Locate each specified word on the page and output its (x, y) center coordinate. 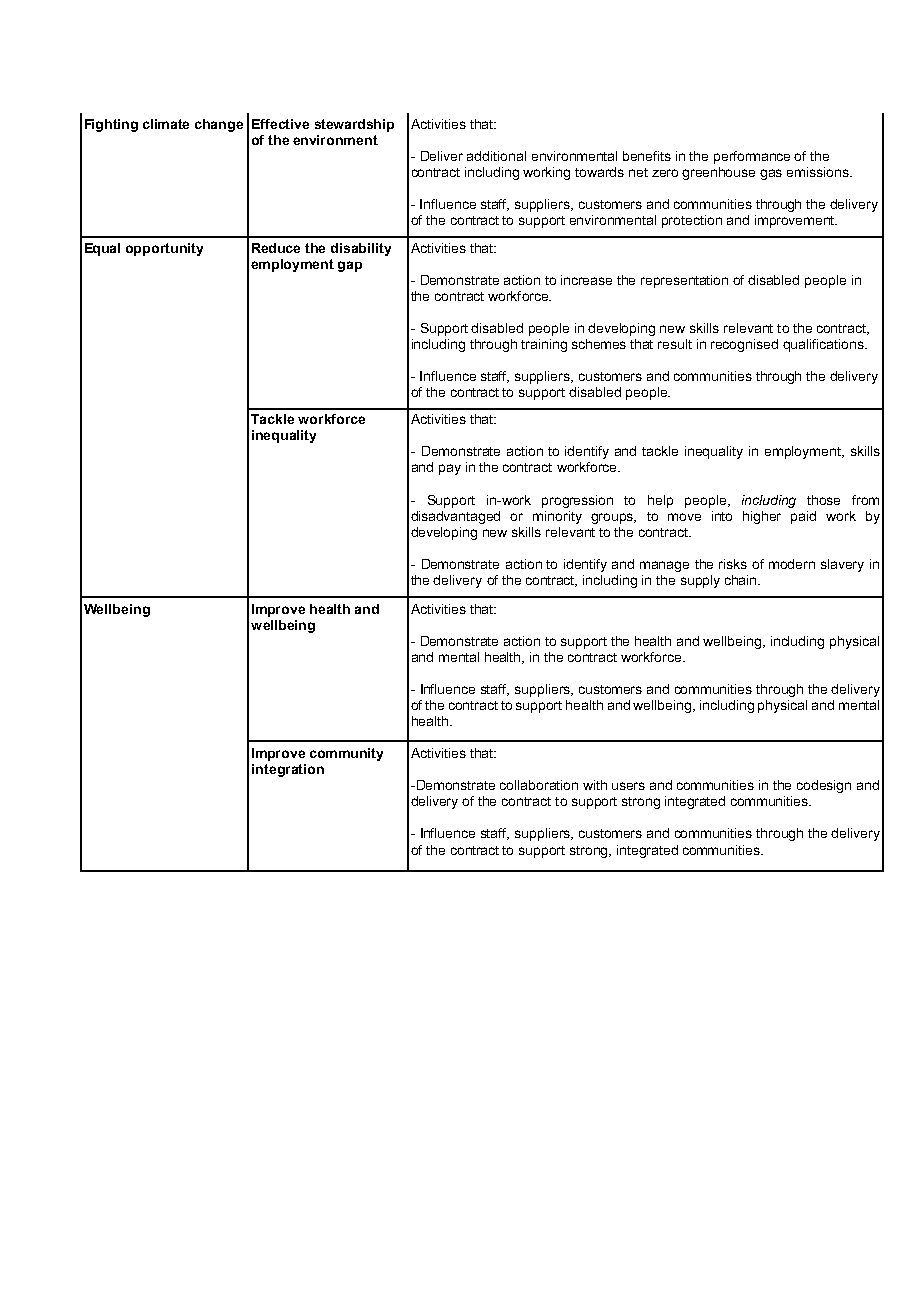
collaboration (539, 785)
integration (288, 770)
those (823, 500)
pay (450, 469)
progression (577, 501)
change (219, 125)
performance (752, 157)
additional (496, 156)
